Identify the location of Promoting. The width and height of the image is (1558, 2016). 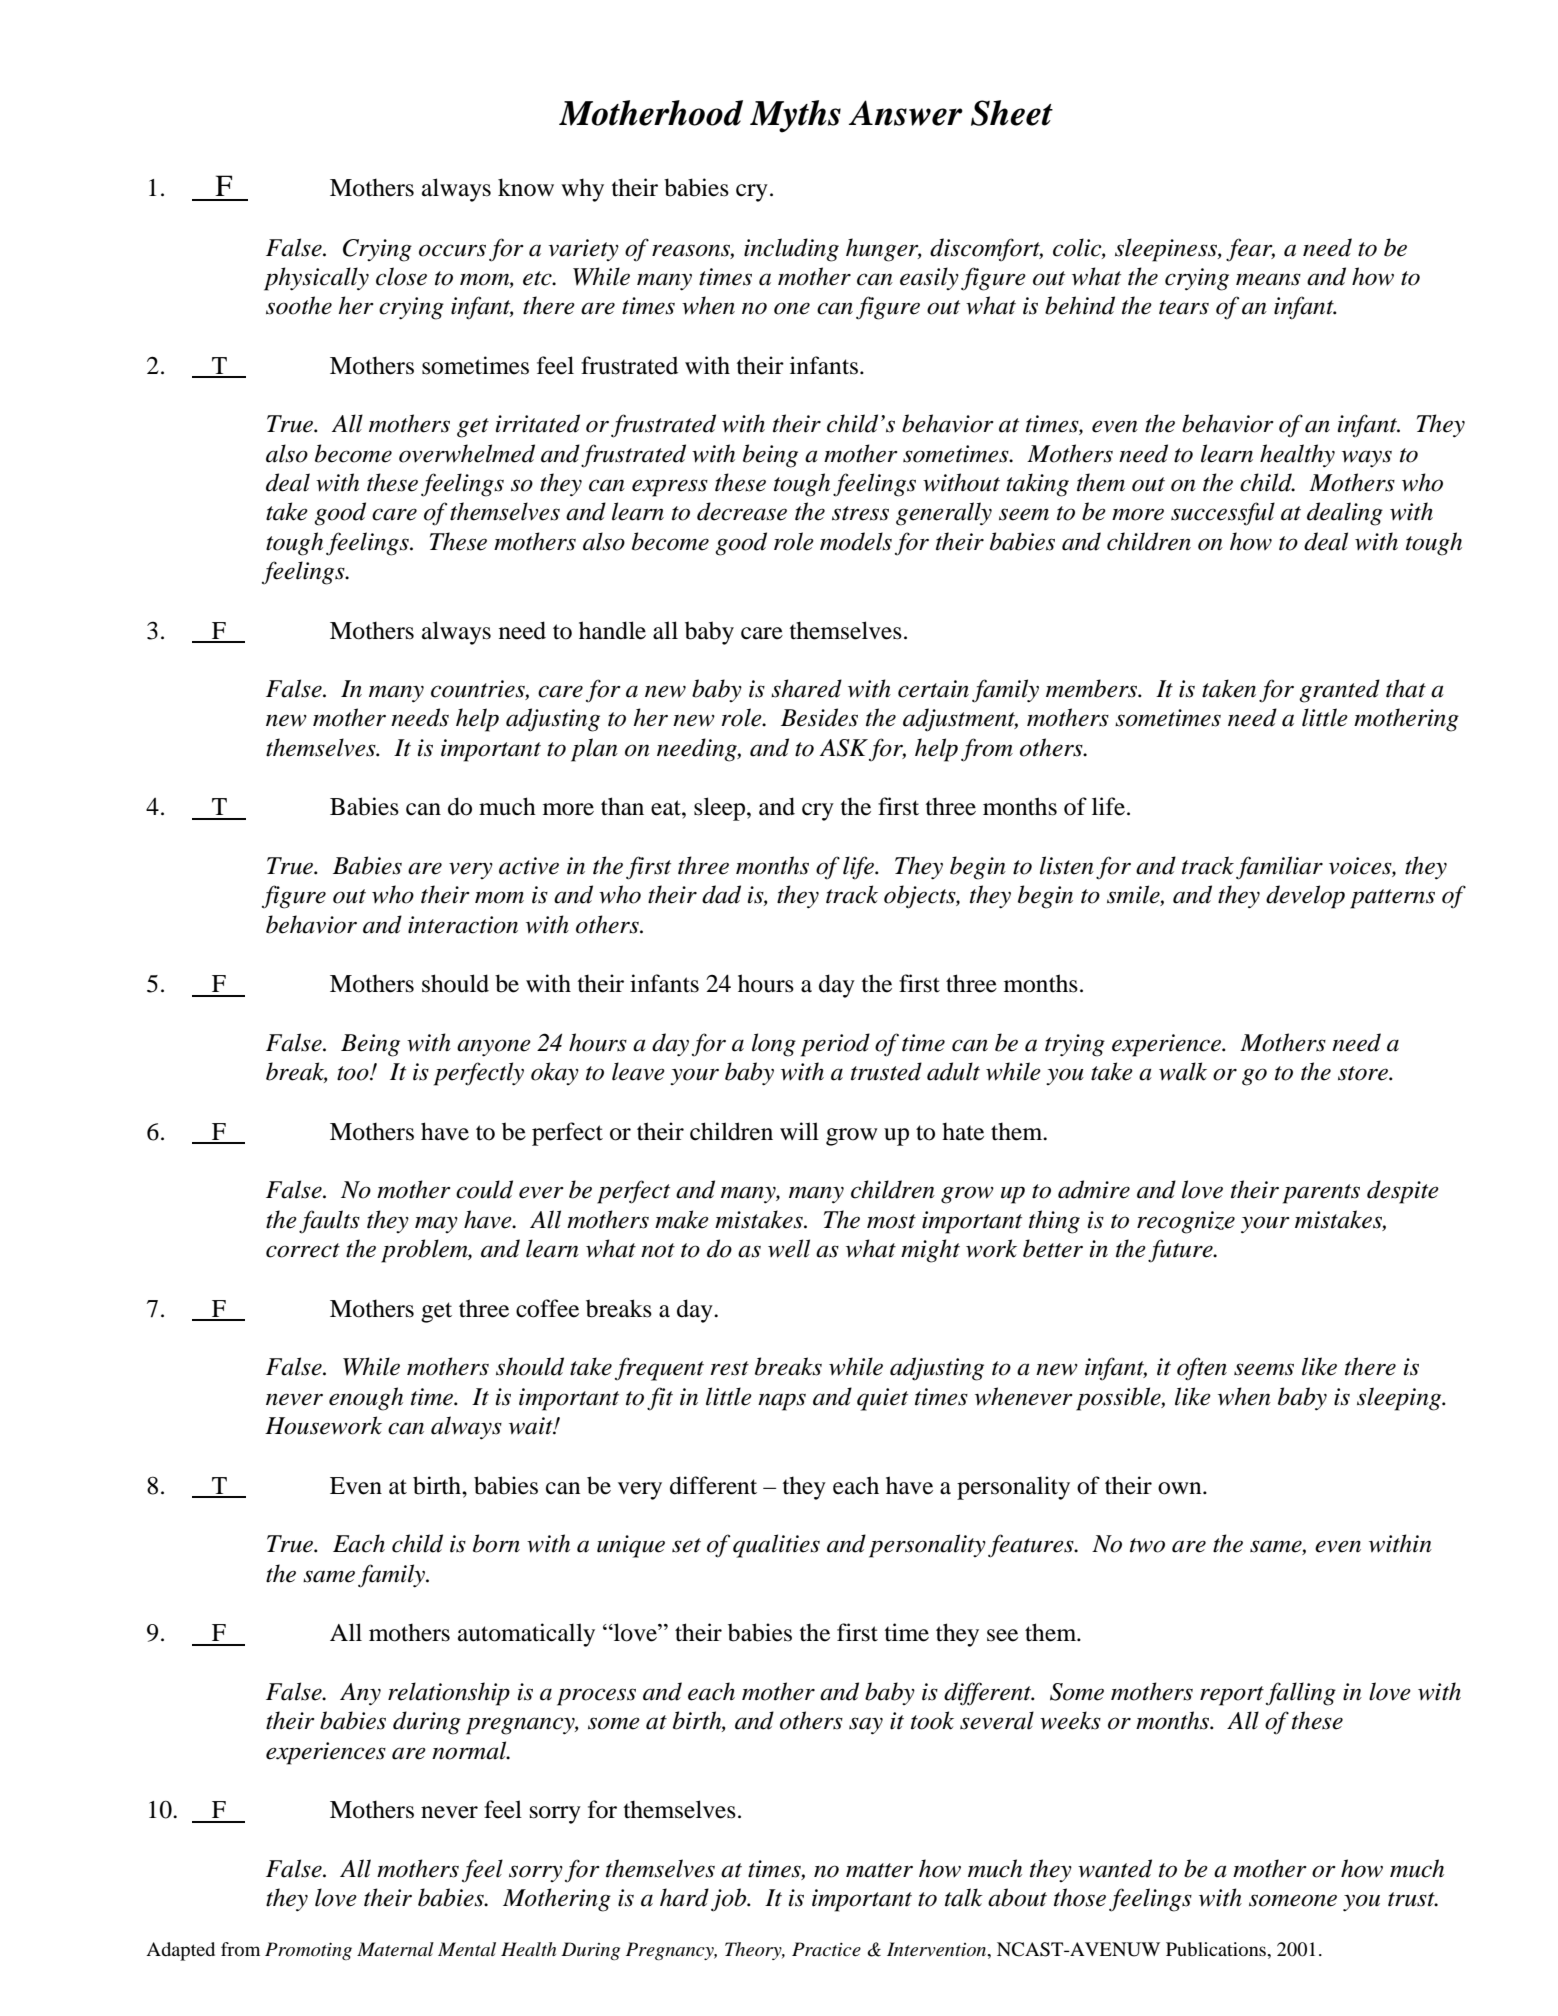
(308, 1951).
